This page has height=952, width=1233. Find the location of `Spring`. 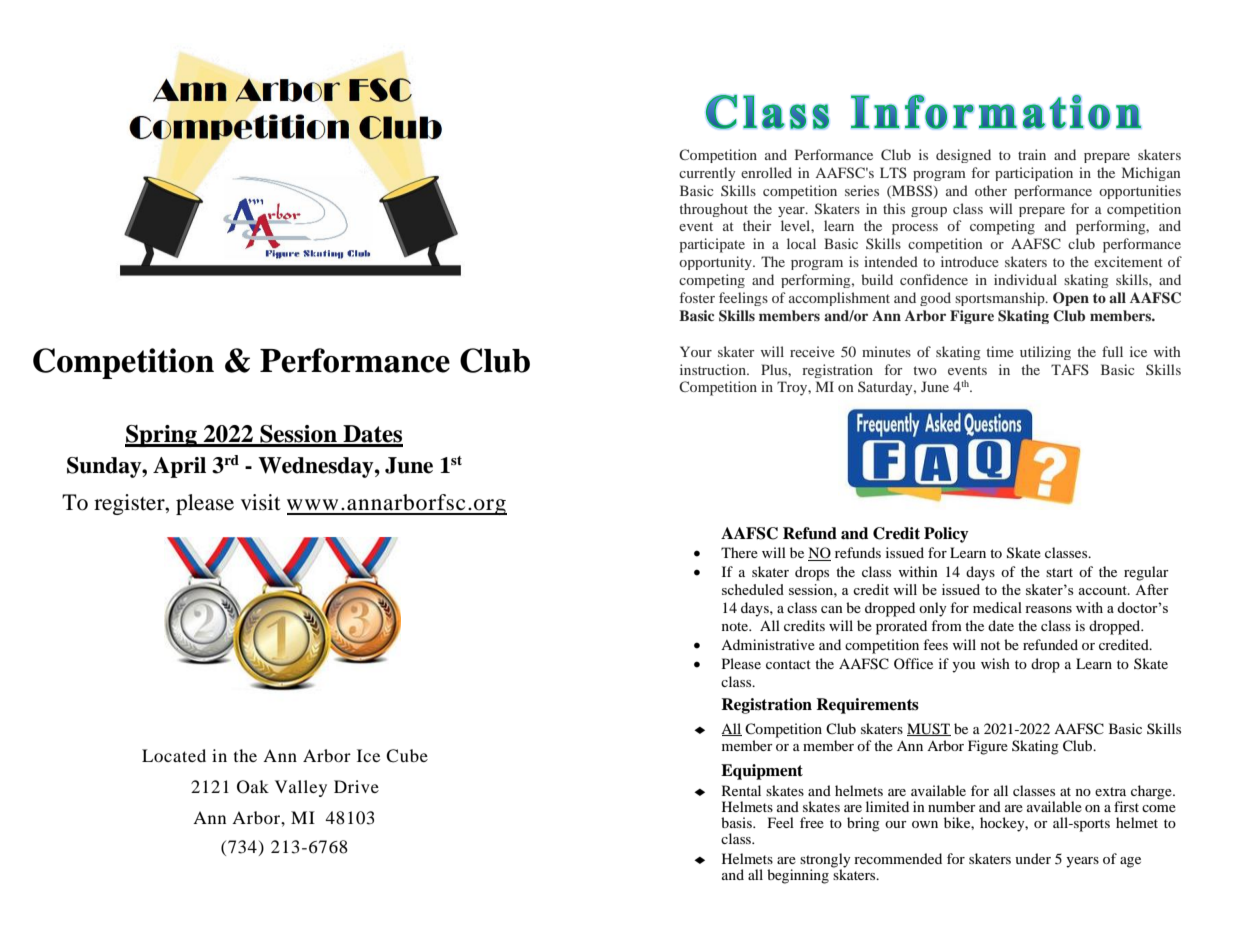

Spring is located at coordinates (162, 436).
